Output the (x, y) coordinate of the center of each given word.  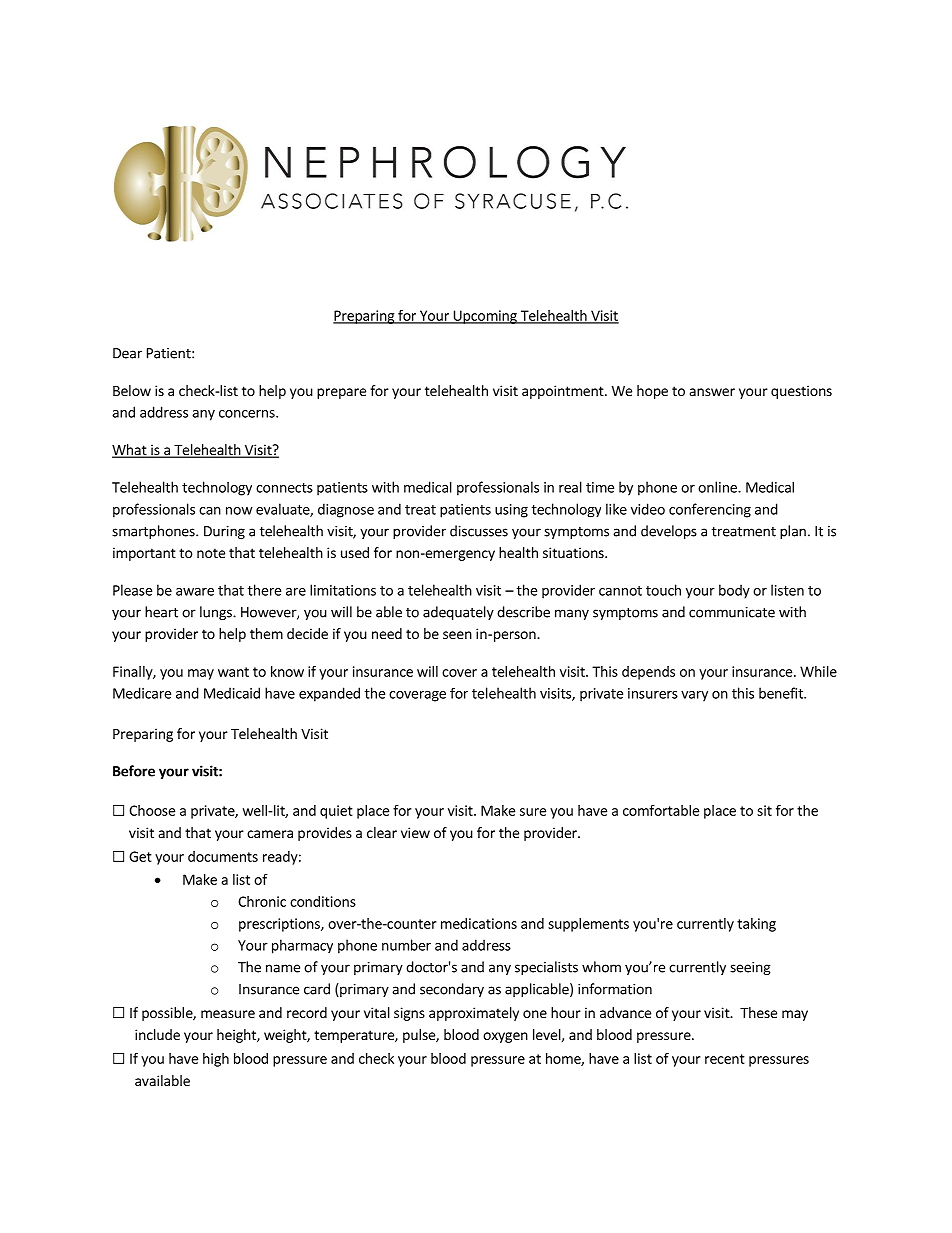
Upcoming (485, 317)
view (415, 832)
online (718, 487)
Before (134, 771)
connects (284, 488)
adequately (458, 613)
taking (756, 925)
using (511, 511)
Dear (127, 353)
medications (479, 923)
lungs (217, 613)
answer (712, 392)
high (216, 1060)
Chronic (262, 901)
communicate (732, 612)
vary (694, 696)
